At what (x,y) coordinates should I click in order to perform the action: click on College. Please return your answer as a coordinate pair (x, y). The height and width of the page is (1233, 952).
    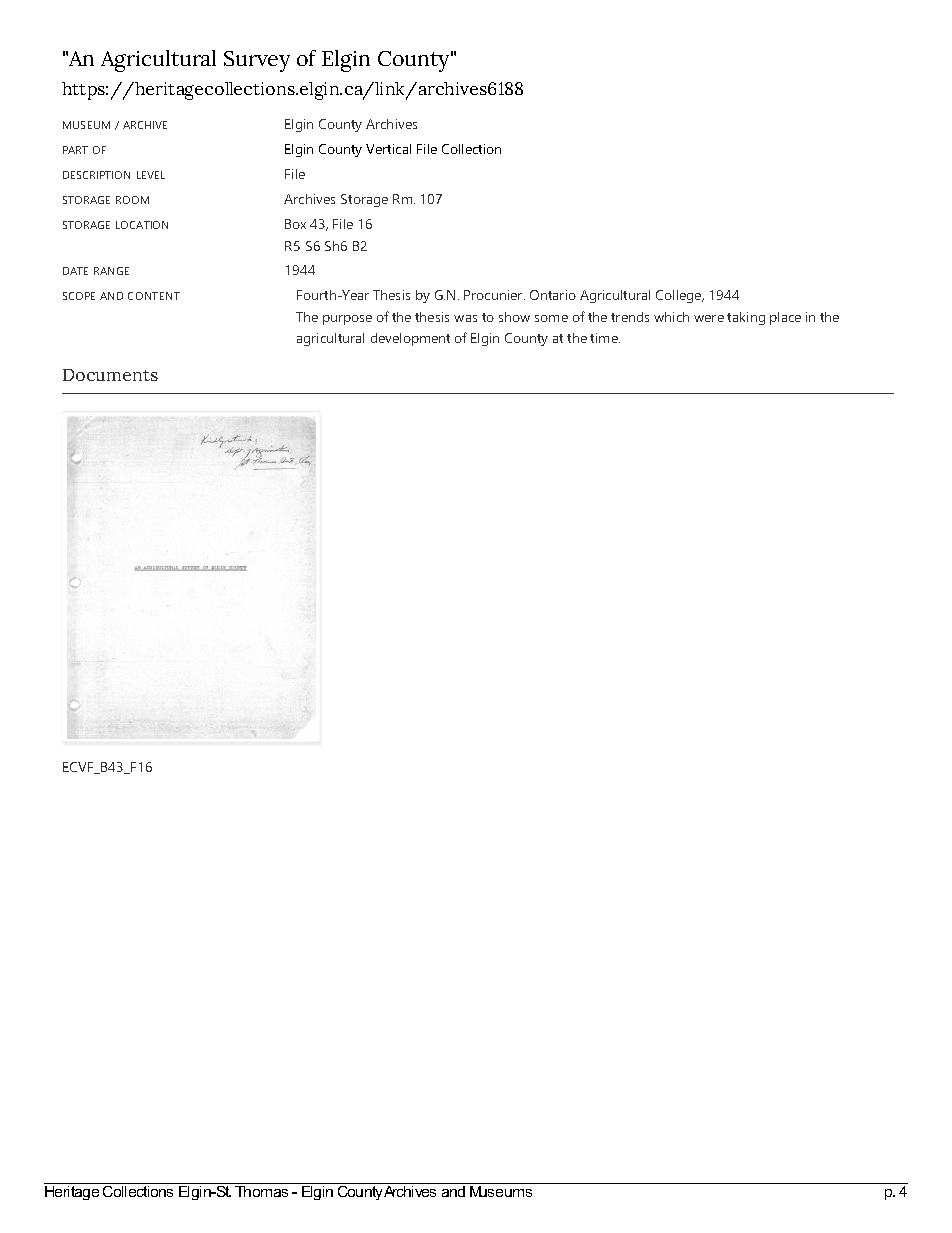
    Looking at the image, I should click on (680, 296).
